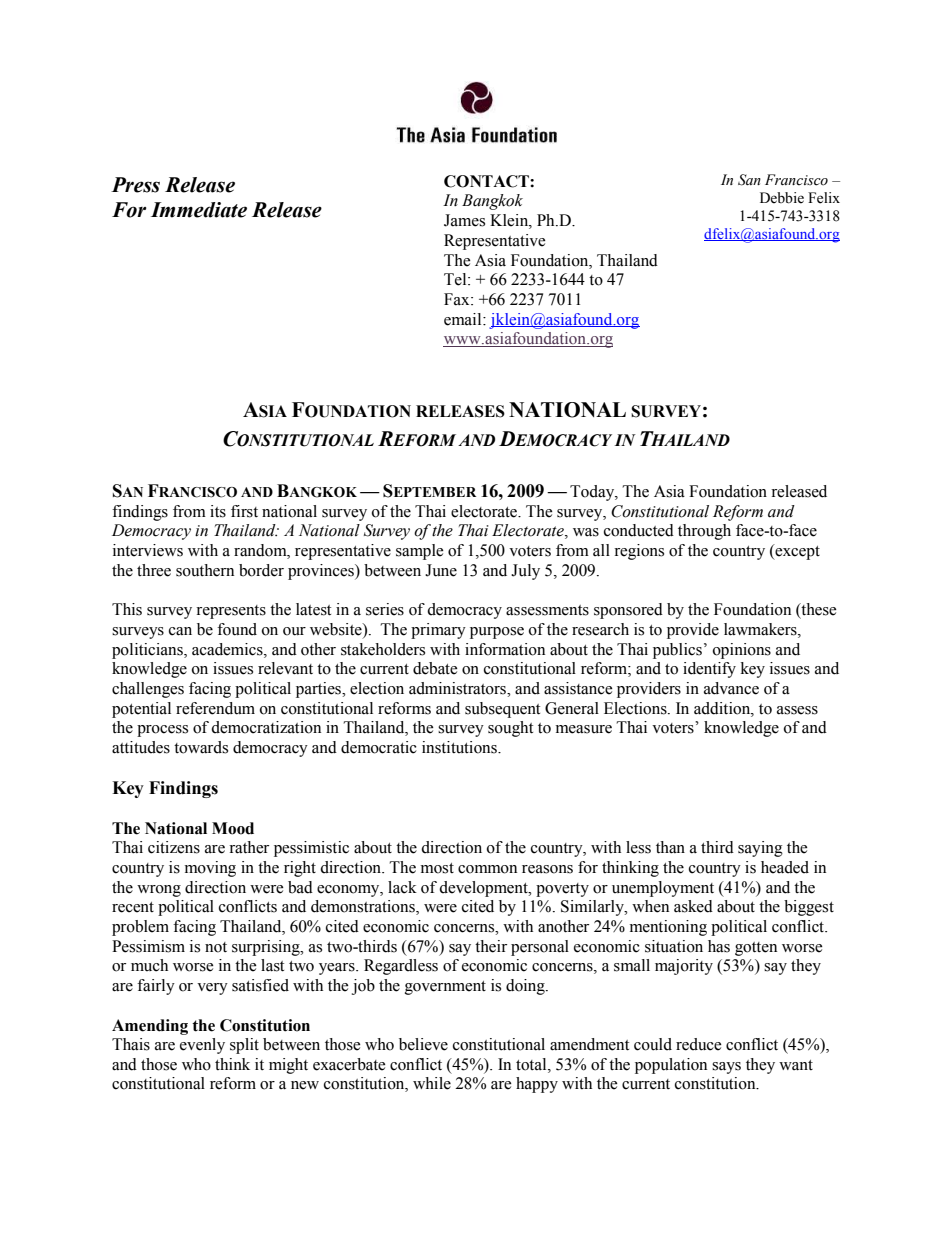 Image resolution: width=952 pixels, height=1233 pixels. I want to click on towards, so click(201, 747).
